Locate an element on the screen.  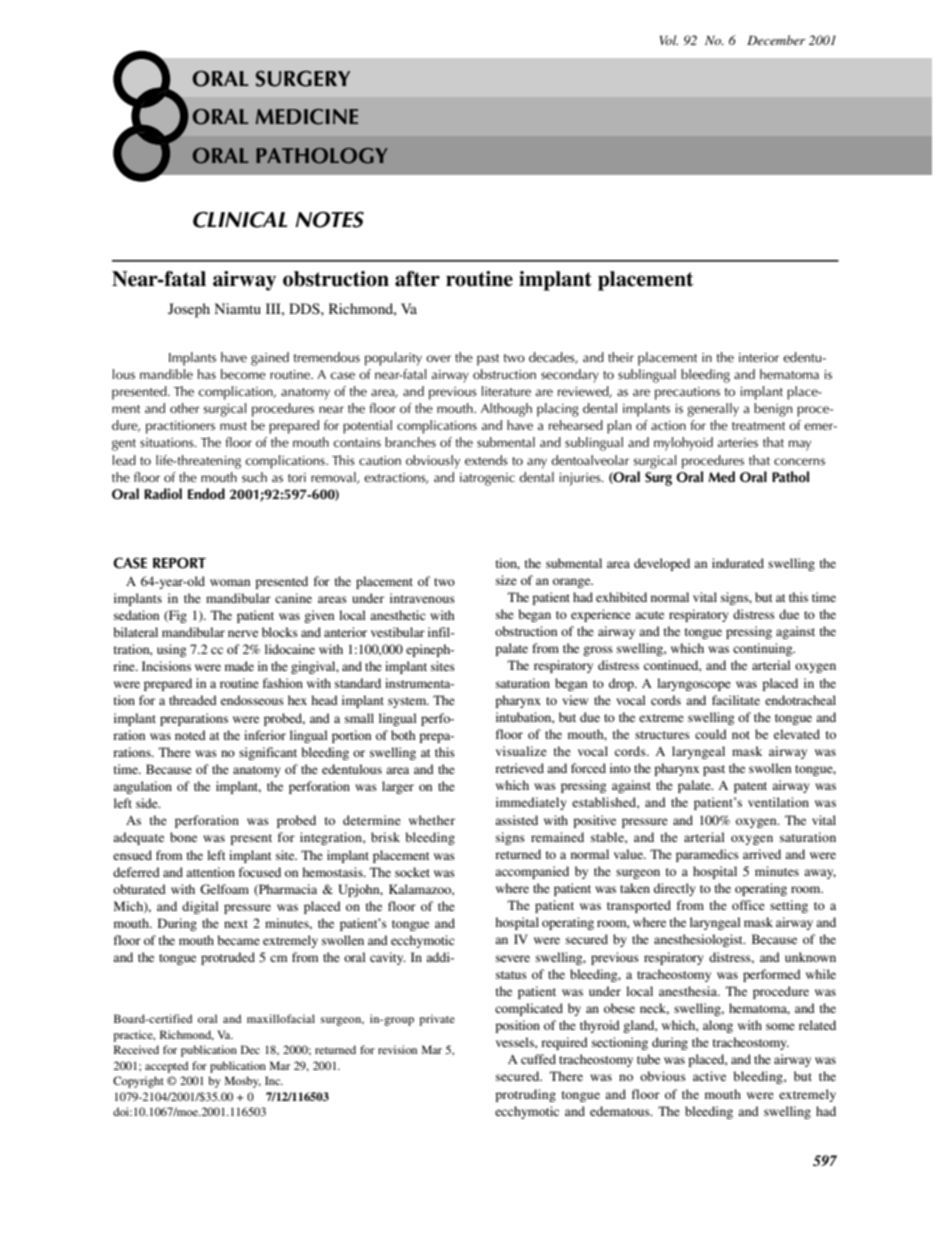
Vol is located at coordinates (669, 40).
